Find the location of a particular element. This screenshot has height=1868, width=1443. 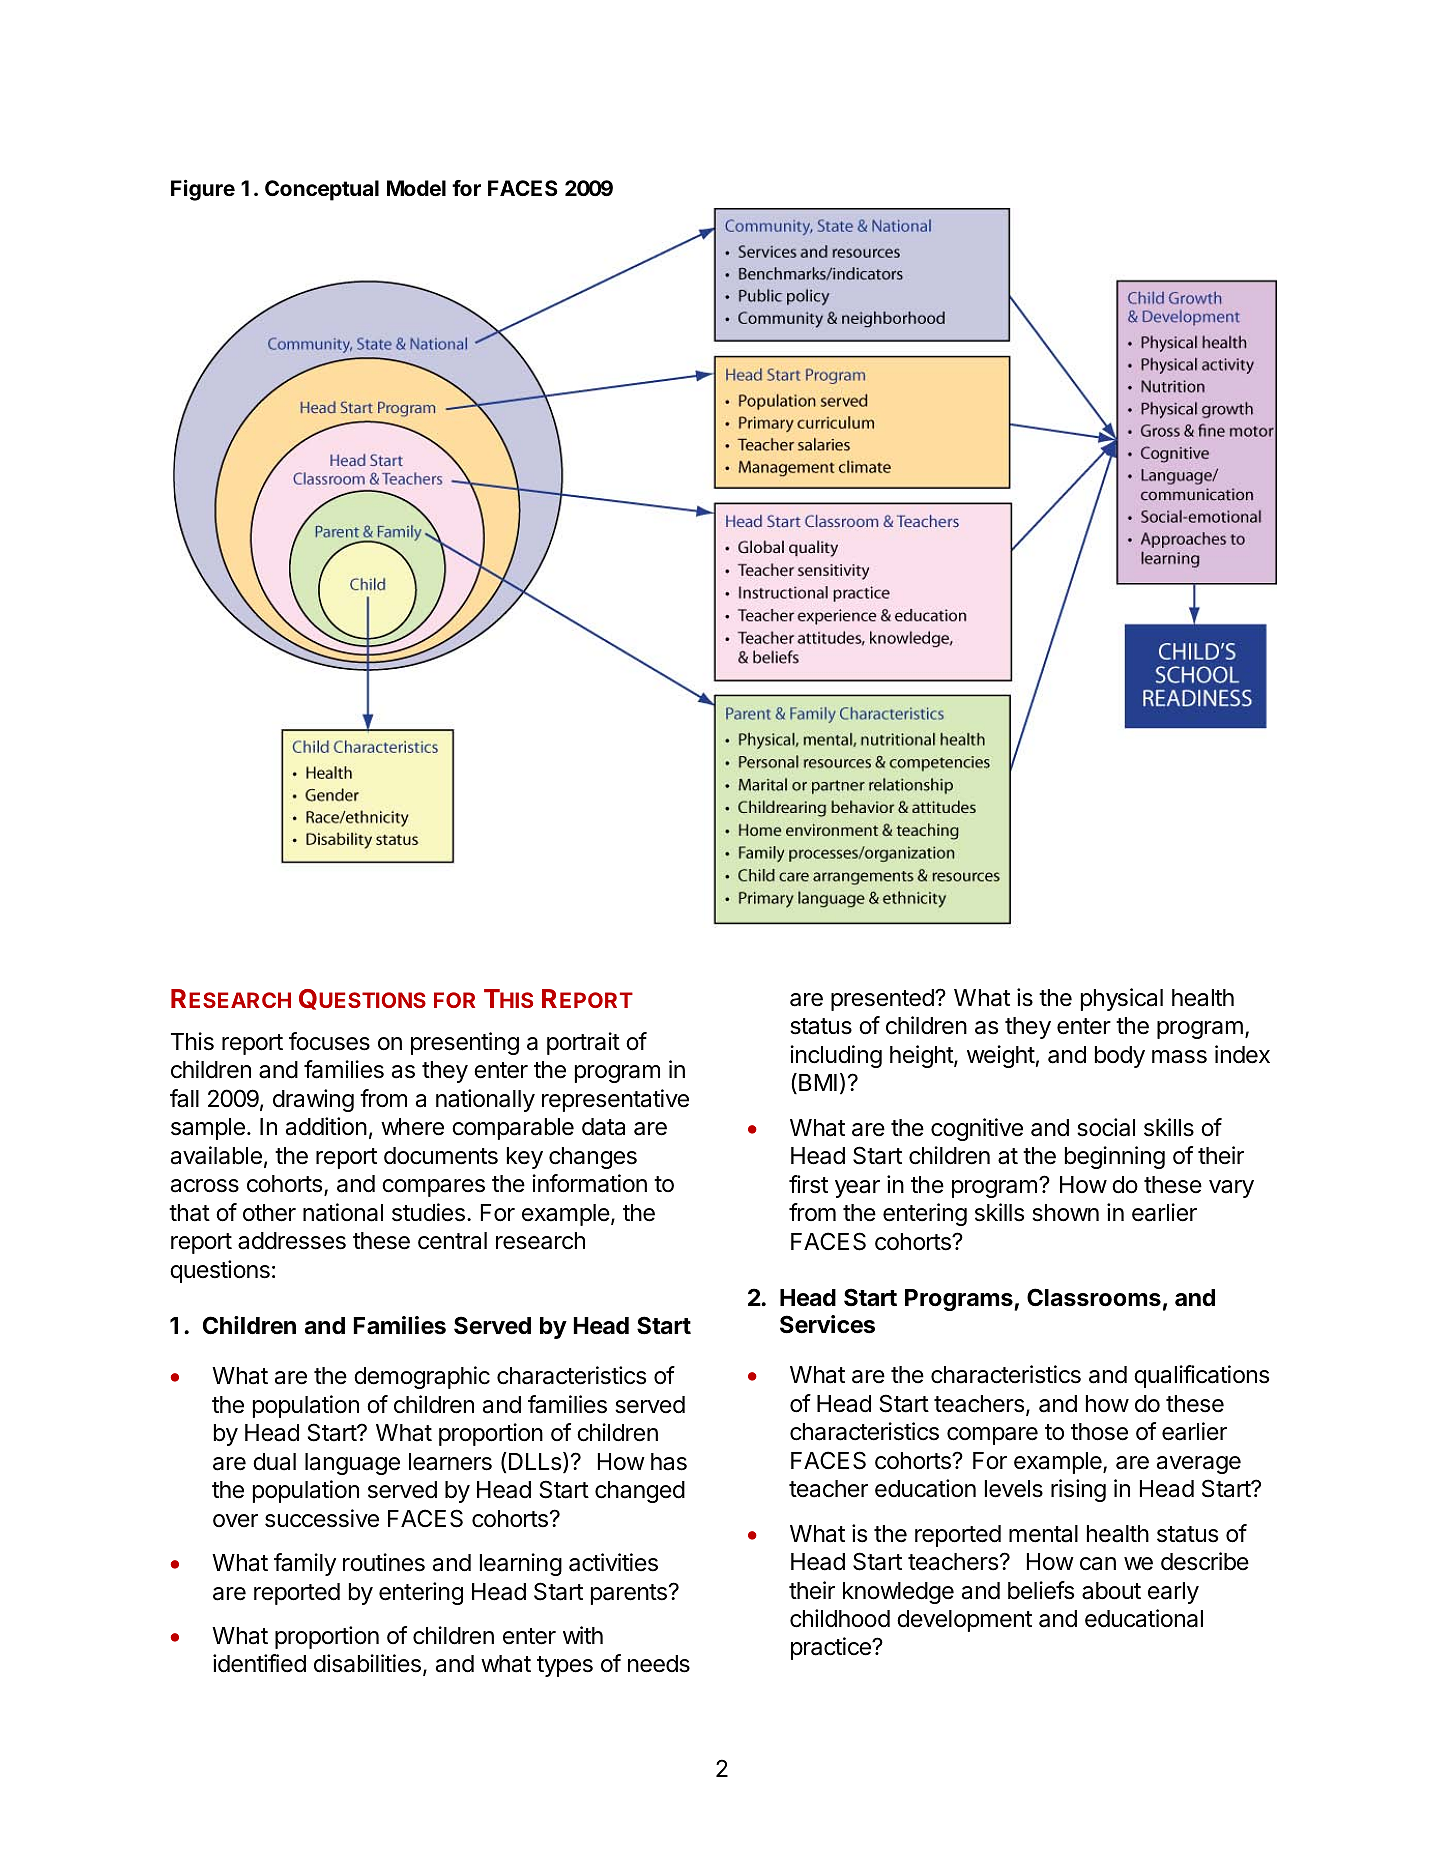

needs is located at coordinates (659, 1664).
